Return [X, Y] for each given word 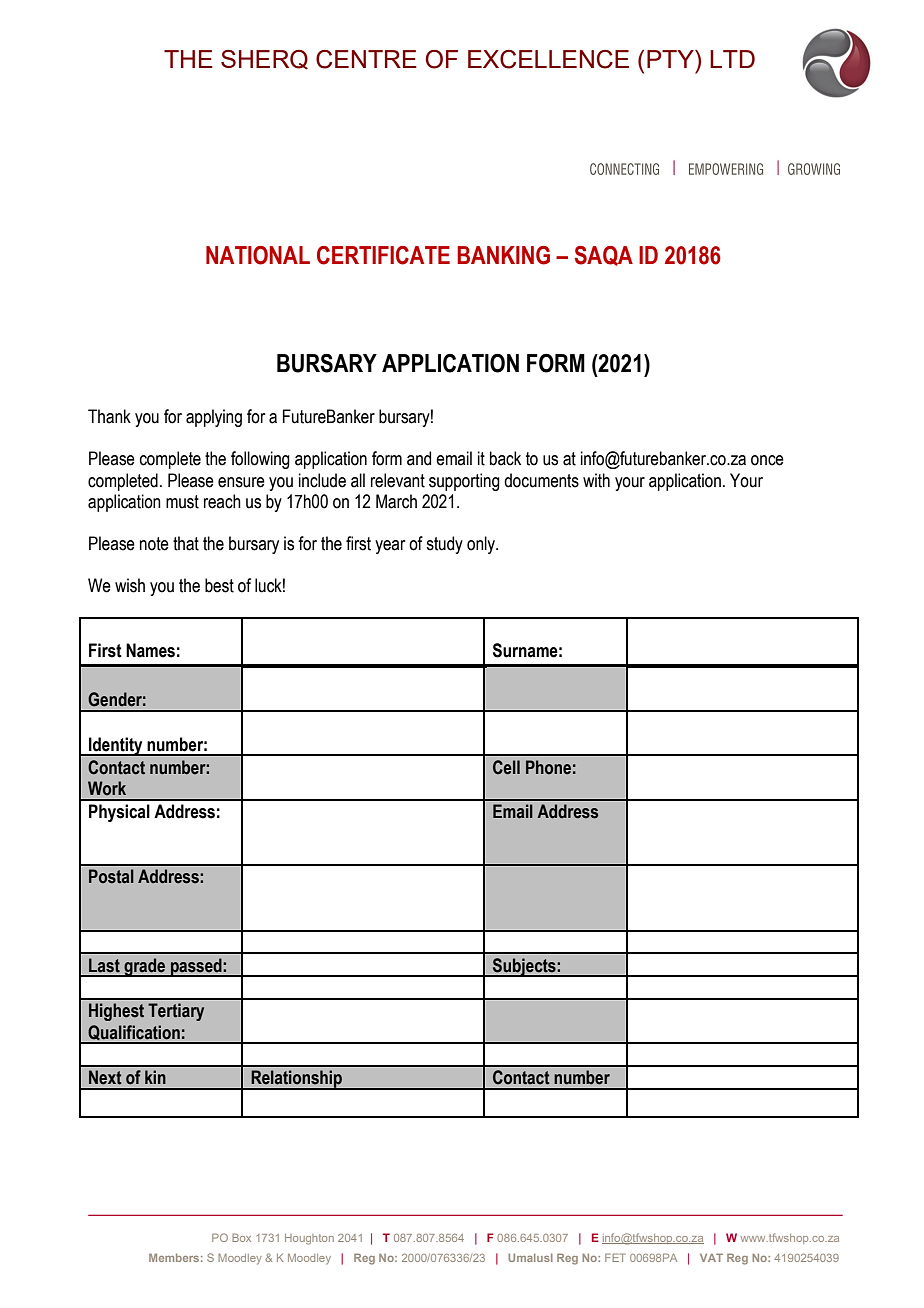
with [596, 480]
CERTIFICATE [383, 255]
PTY [671, 59]
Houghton [309, 1239]
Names [150, 650]
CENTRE [366, 59]
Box [241, 1237]
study [444, 545]
